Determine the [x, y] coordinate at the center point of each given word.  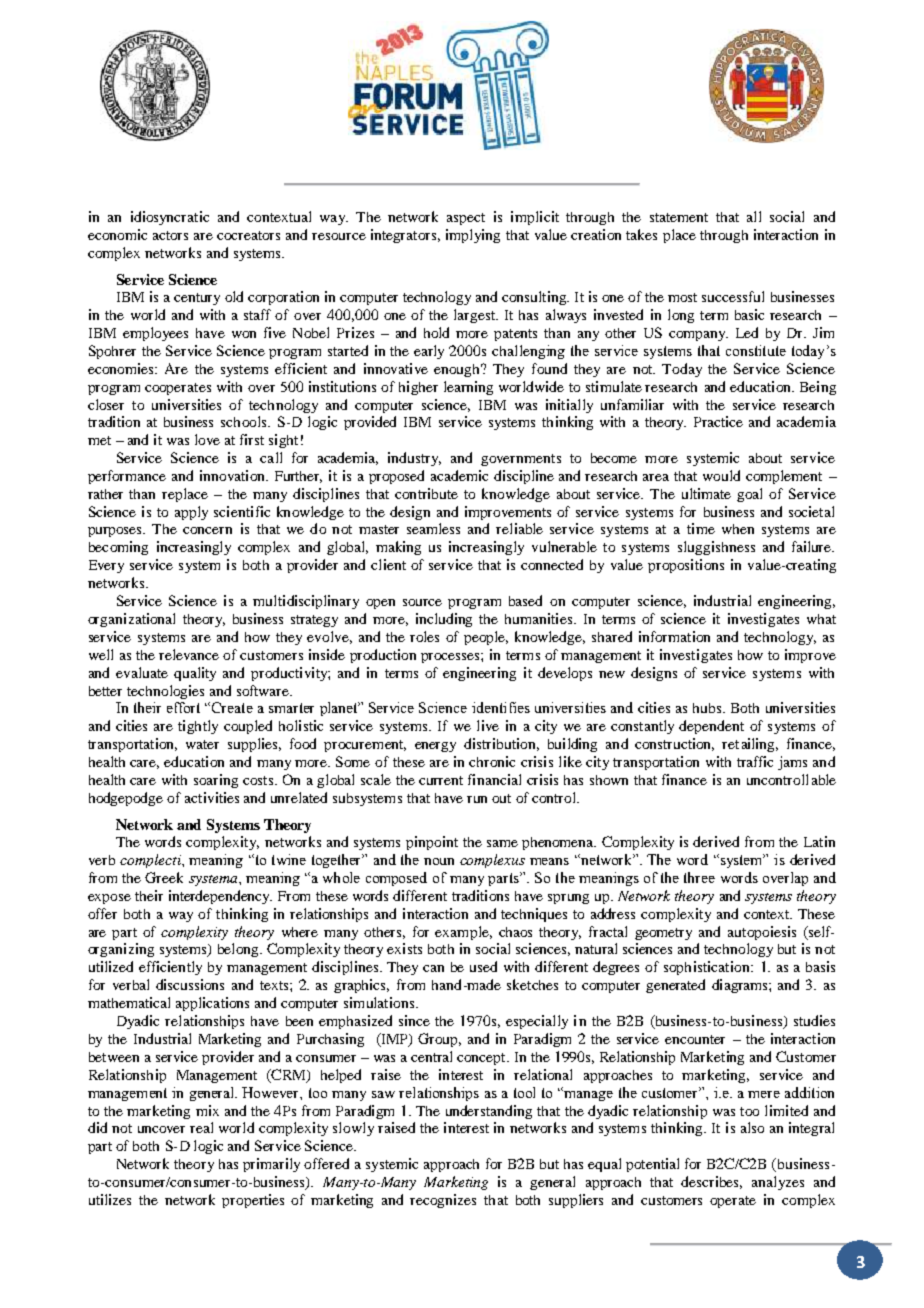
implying [473, 236]
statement [679, 217]
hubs [708, 708]
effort [183, 707]
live [488, 725]
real [201, 1127]
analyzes [778, 1183]
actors [170, 235]
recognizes [443, 1201]
